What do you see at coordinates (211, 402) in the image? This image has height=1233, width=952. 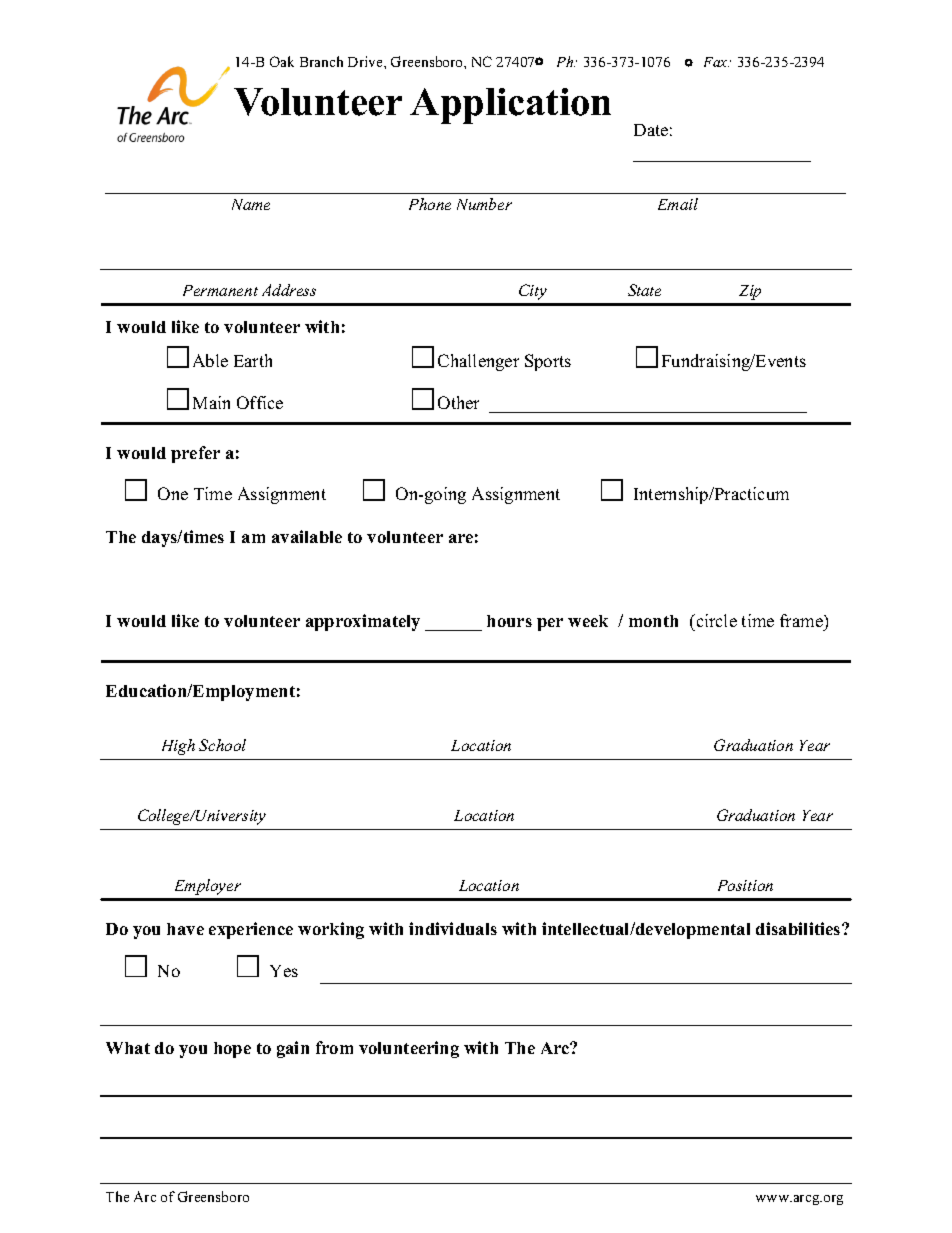 I see `Main` at bounding box center [211, 402].
